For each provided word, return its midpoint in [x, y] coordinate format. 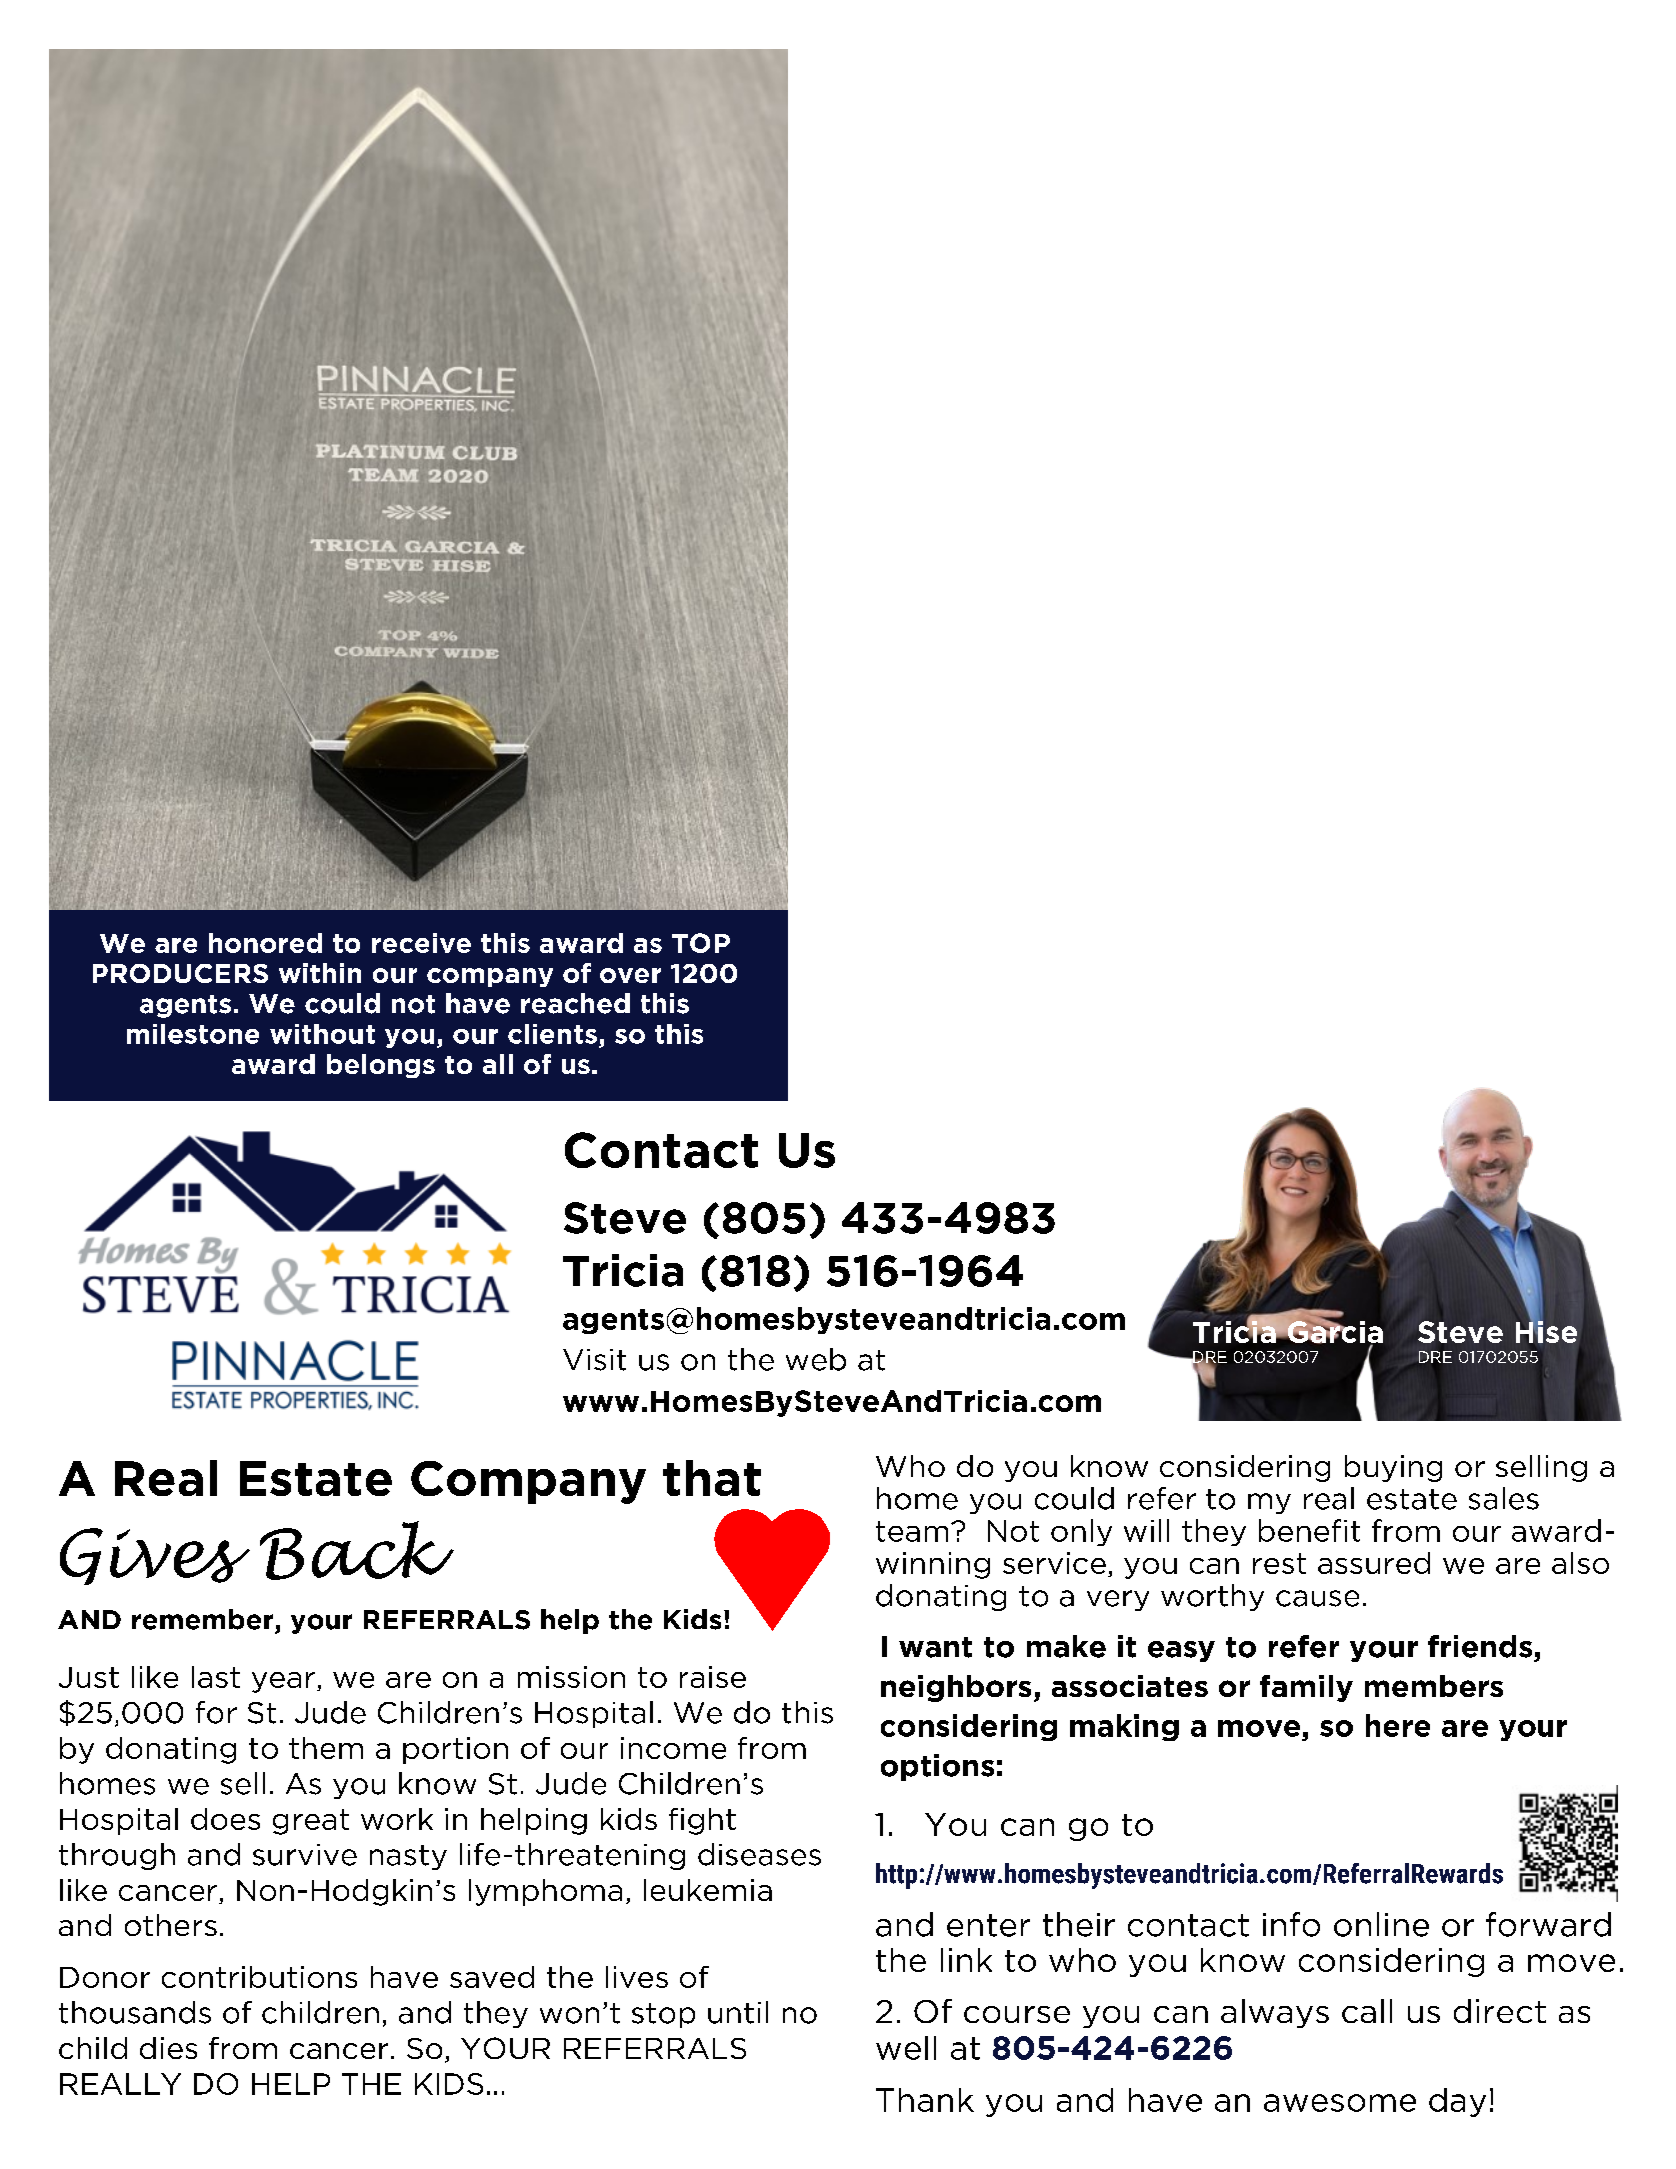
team [912, 1531]
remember [202, 1619]
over [630, 975]
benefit [1309, 1530]
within [320, 973]
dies [168, 2048]
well [906, 2048]
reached [575, 1003]
